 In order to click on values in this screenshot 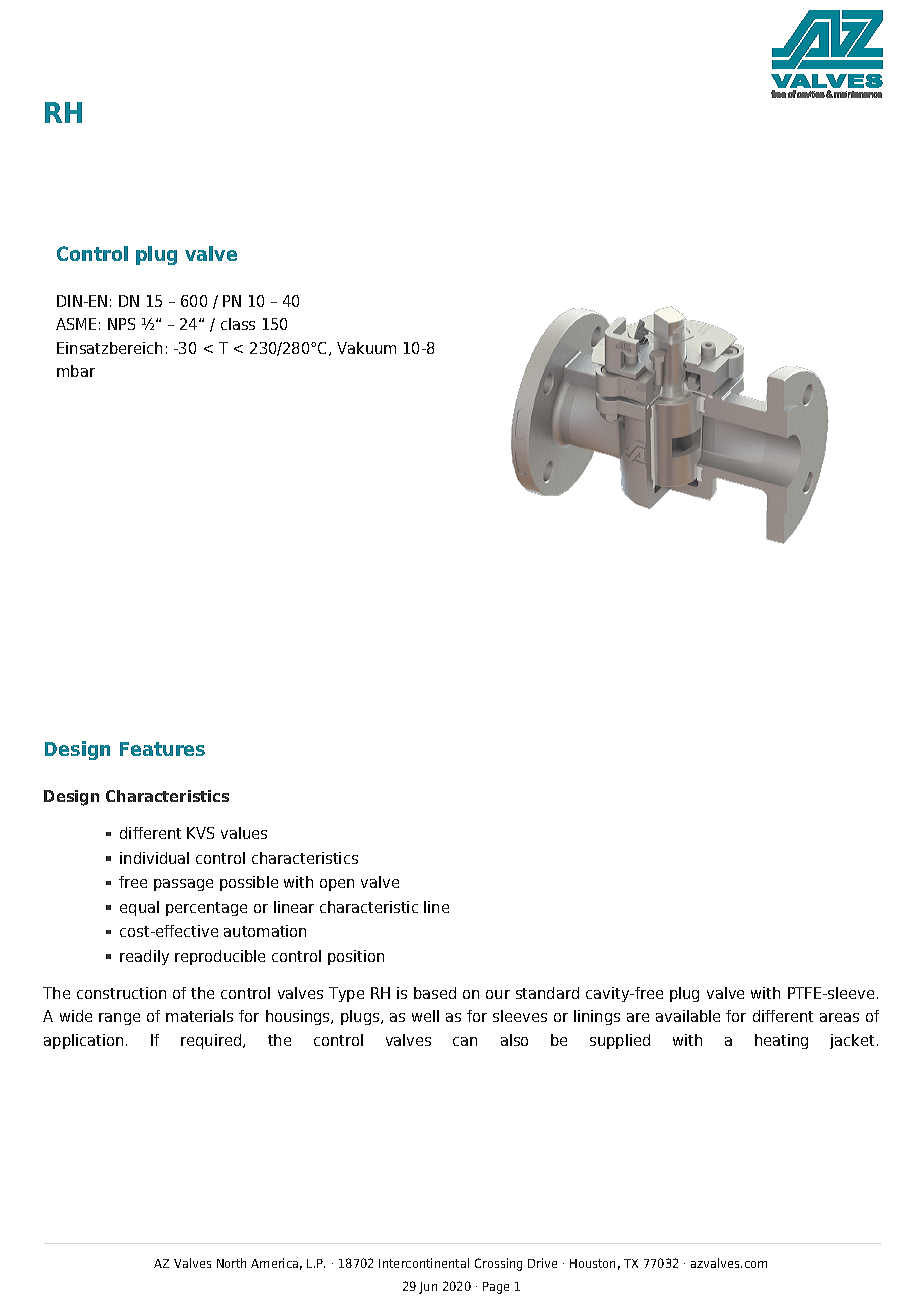, I will do `click(244, 833)`.
